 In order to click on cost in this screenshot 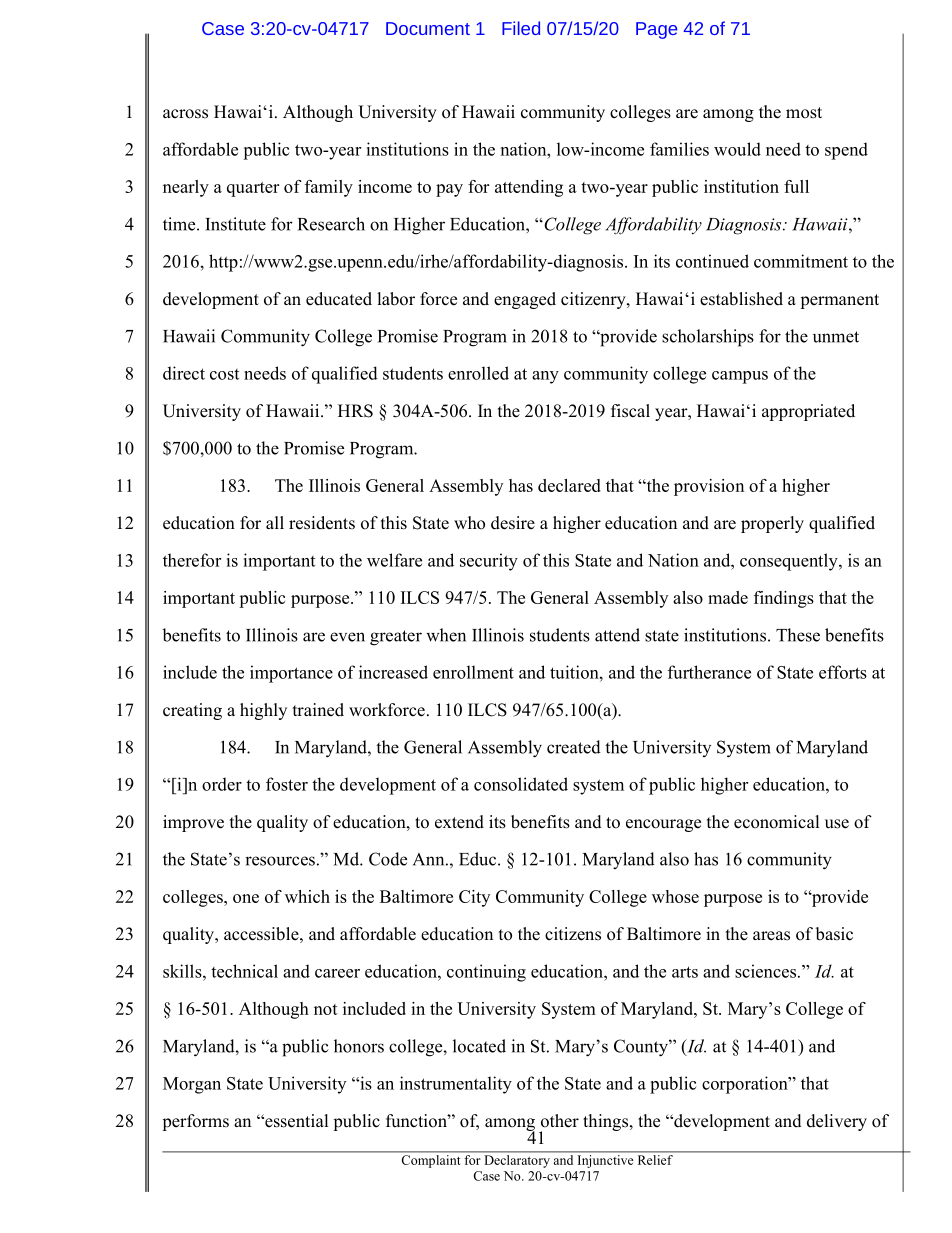, I will do `click(224, 374)`.
